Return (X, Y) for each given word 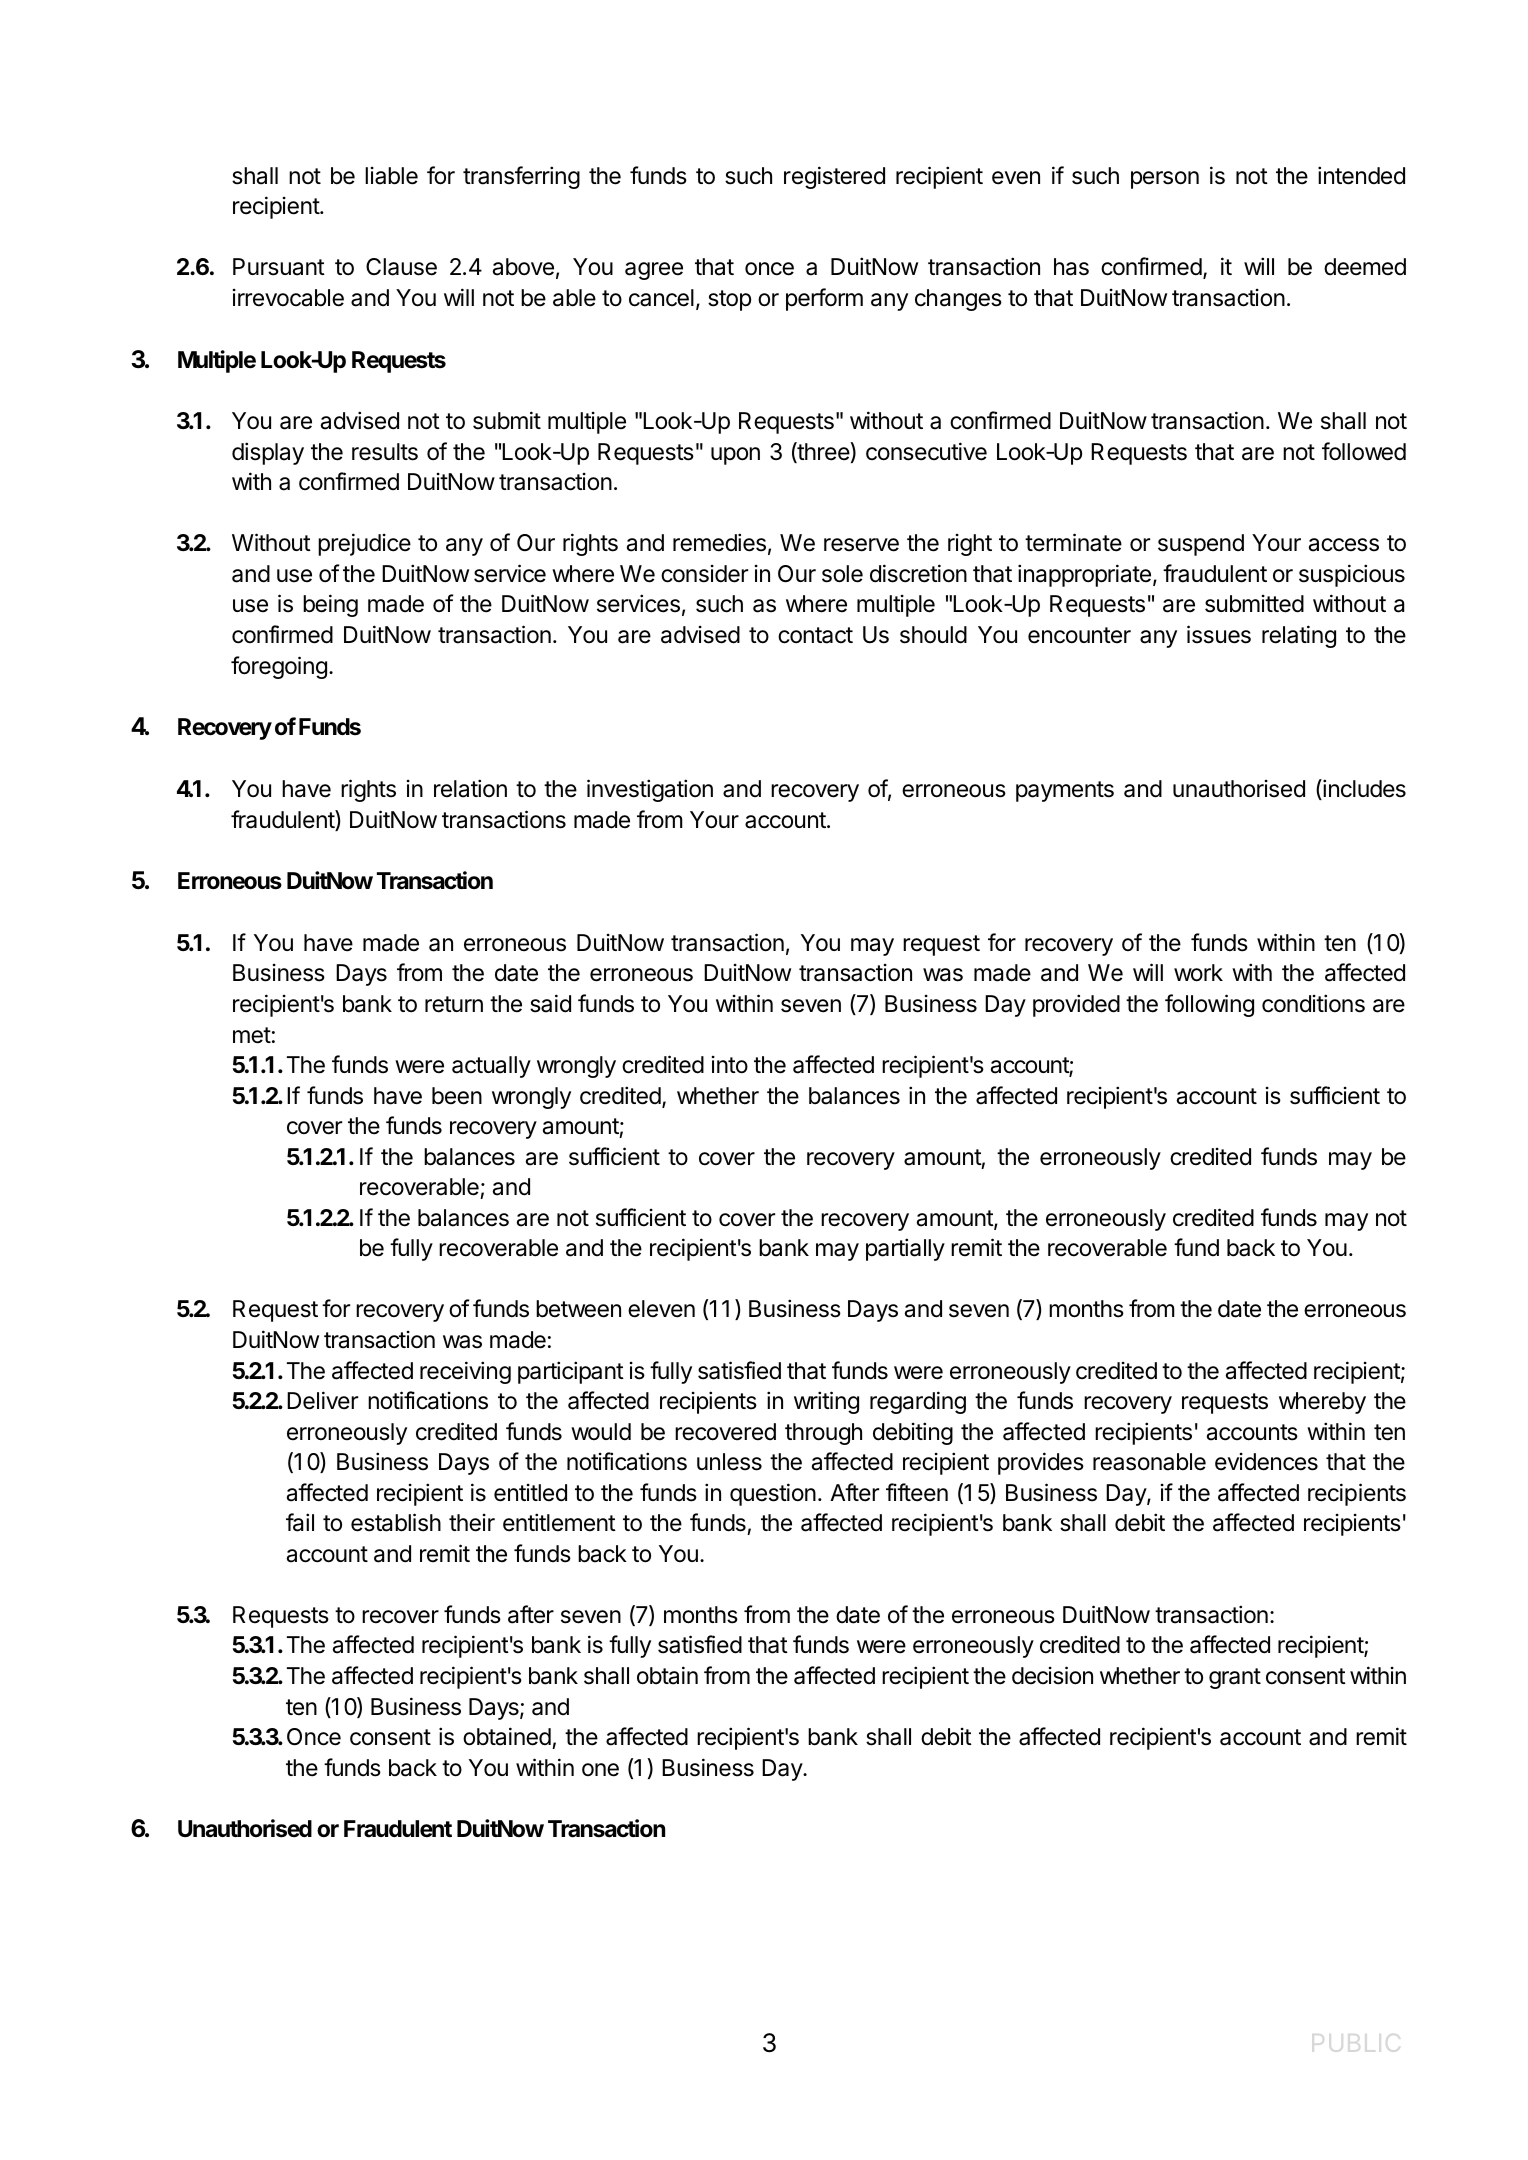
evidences (1266, 1462)
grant (1235, 1678)
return (454, 1004)
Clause (401, 267)
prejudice (364, 544)
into (730, 1065)
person (1165, 180)
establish (396, 1522)
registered (834, 177)
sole (842, 574)
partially (905, 1249)
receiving (465, 1372)
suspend (1201, 545)
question (773, 1494)
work (1198, 973)
